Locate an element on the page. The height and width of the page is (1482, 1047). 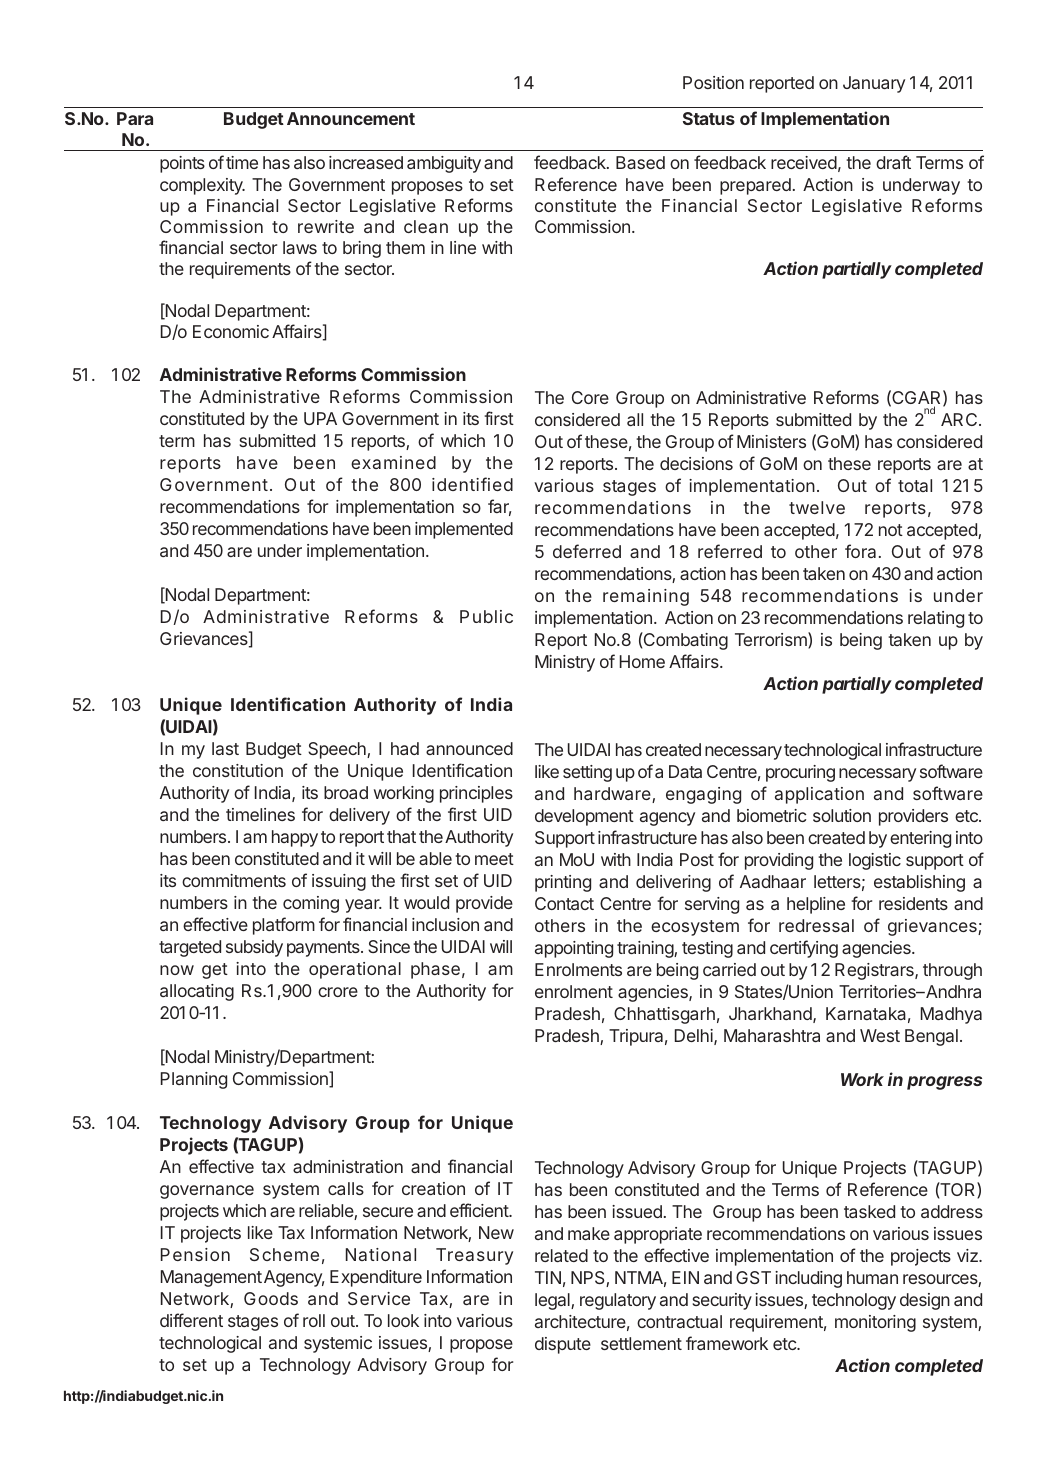
points is located at coordinates (182, 164).
